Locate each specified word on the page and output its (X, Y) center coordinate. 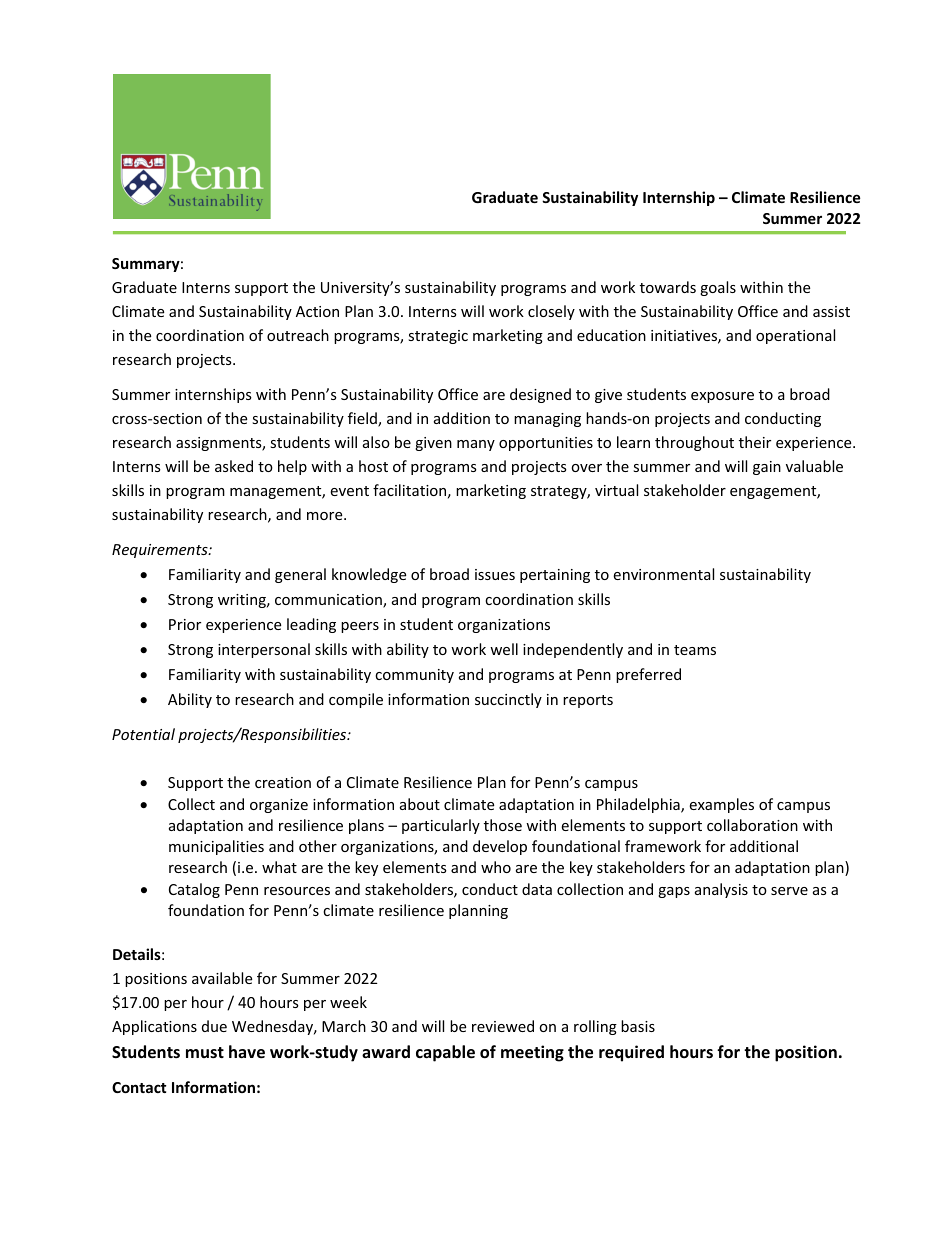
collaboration (752, 825)
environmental (663, 574)
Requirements (161, 551)
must (205, 1052)
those (503, 825)
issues (495, 574)
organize (279, 806)
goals (718, 288)
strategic (438, 337)
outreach (298, 335)
